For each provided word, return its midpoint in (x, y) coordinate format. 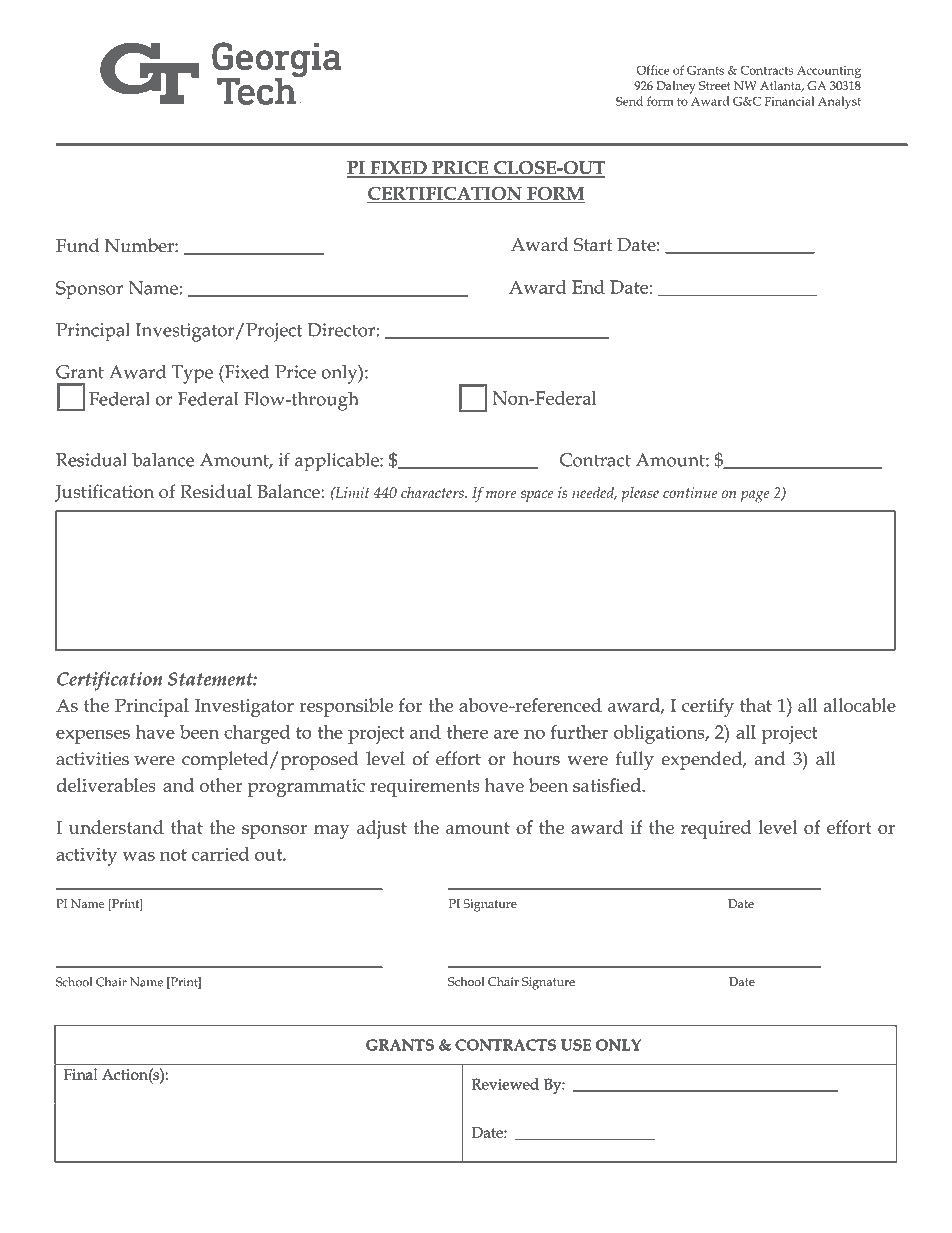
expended (703, 760)
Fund (77, 245)
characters (433, 492)
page (755, 496)
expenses (93, 736)
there (467, 732)
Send (629, 101)
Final (80, 1074)
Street (714, 85)
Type (192, 374)
